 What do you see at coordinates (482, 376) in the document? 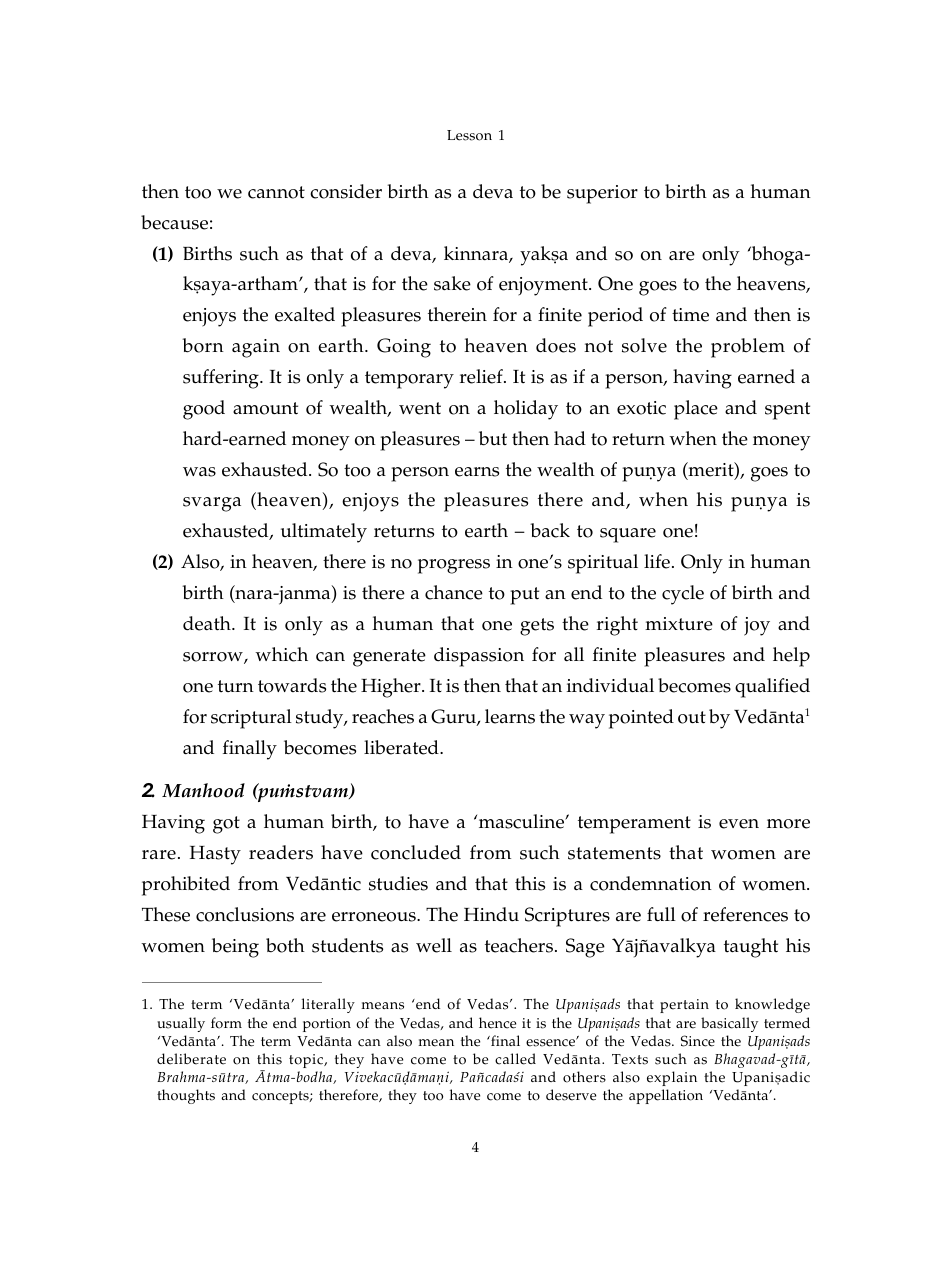
I see `relief` at bounding box center [482, 376].
